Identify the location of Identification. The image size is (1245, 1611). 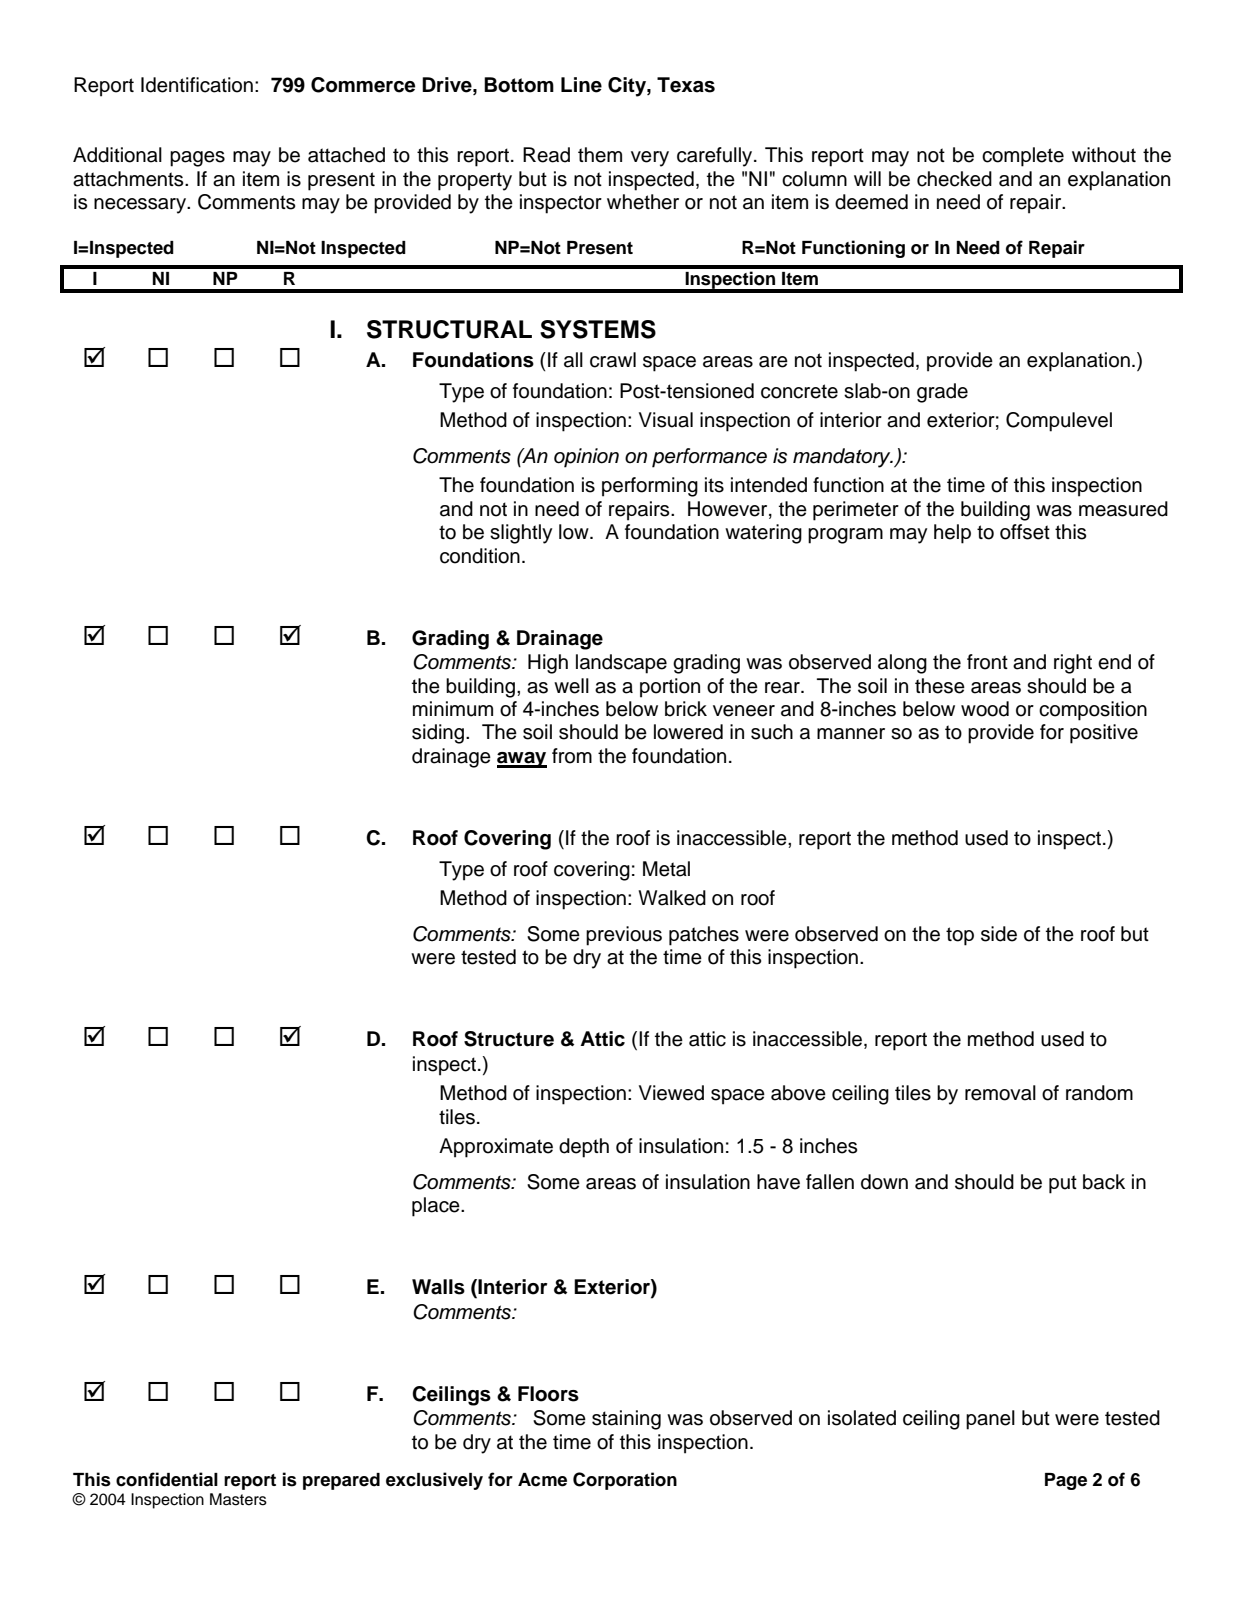
(197, 85).
